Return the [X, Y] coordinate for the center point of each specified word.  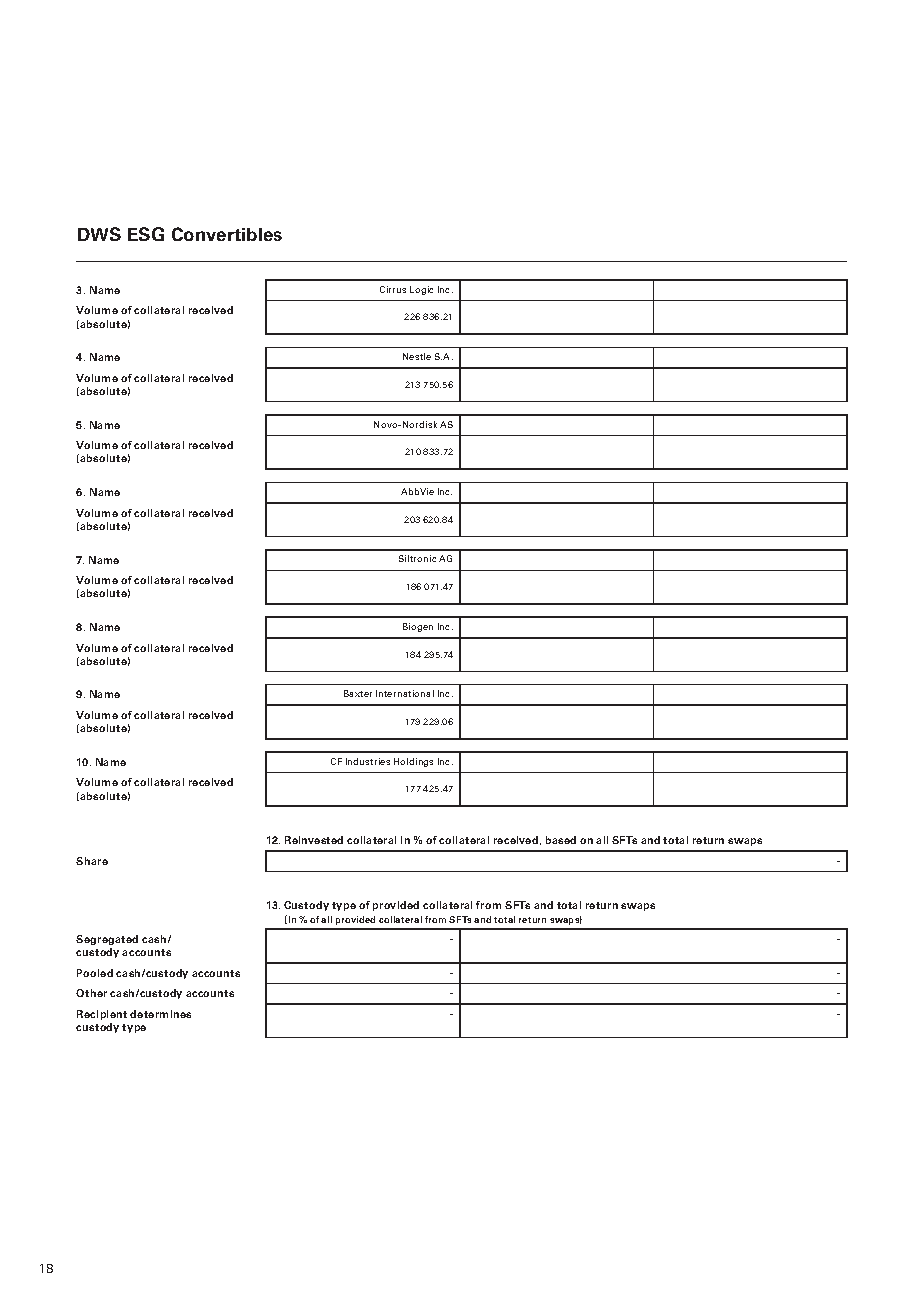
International [405, 693]
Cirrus [393, 289]
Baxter [358, 693]
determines [160, 1014]
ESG [146, 234]
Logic [421, 290]
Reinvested [314, 840]
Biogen [418, 627]
